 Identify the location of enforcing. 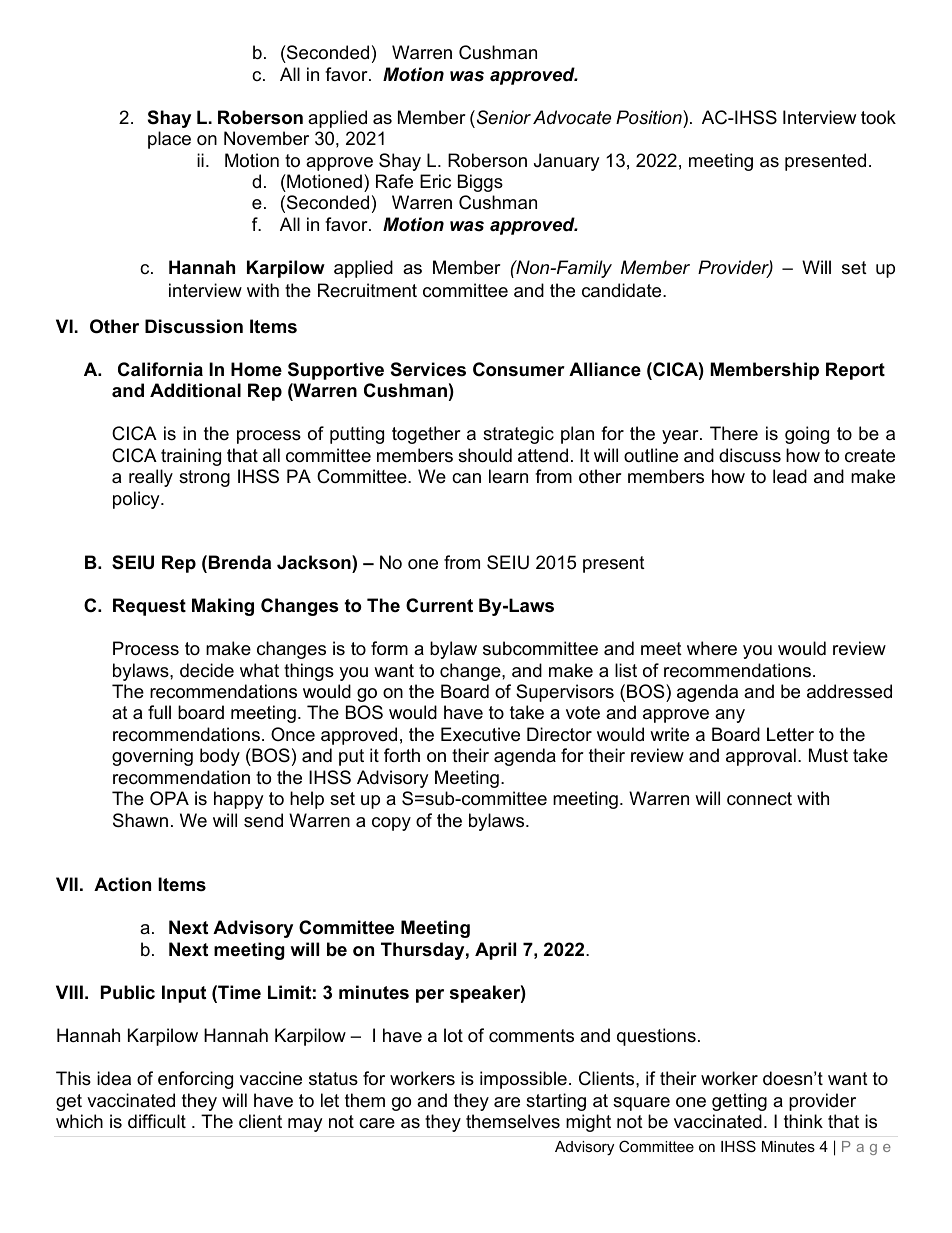
(195, 1080).
